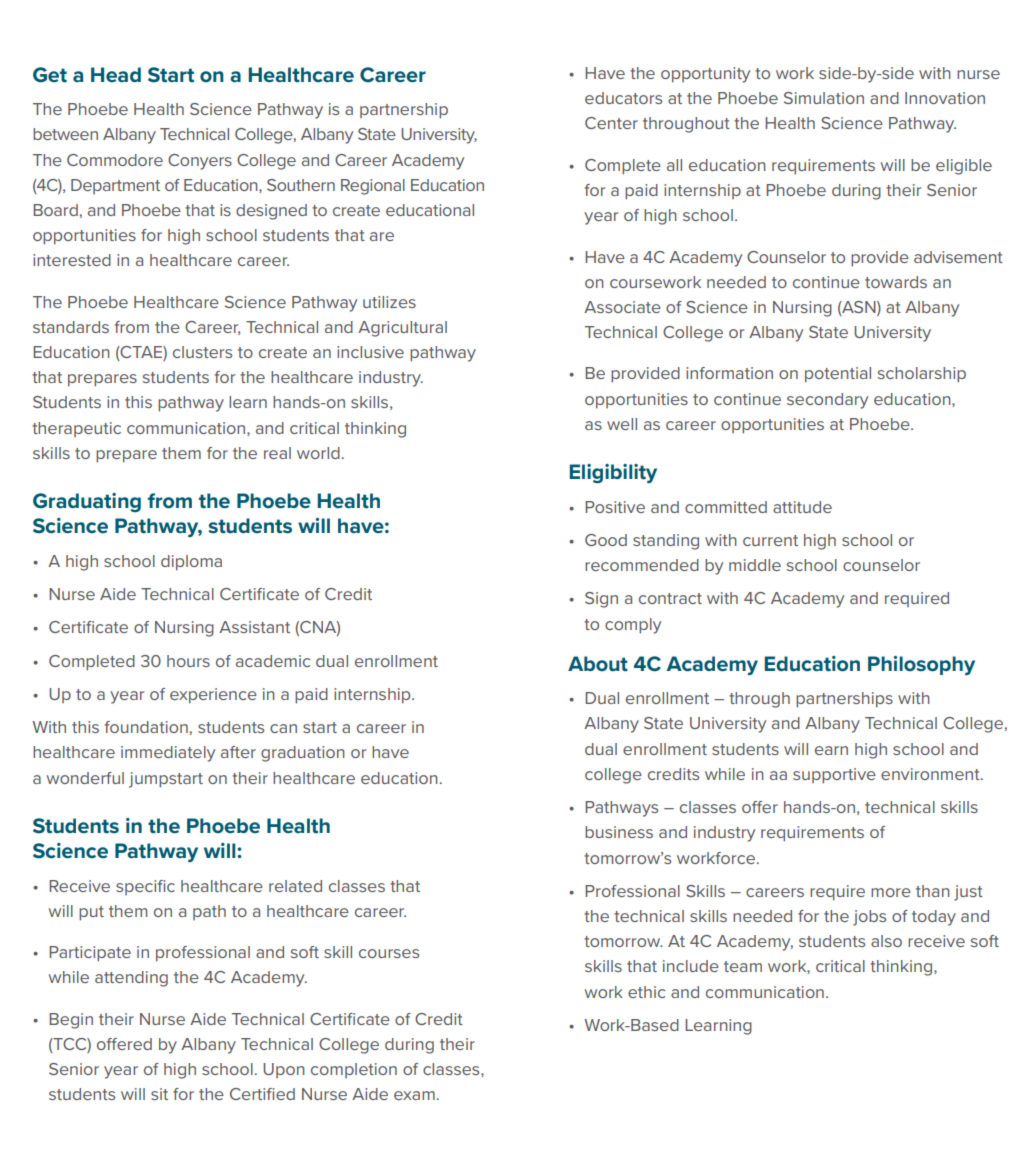 The height and width of the document is (1166, 1036). What do you see at coordinates (824, 98) in the document?
I see `Simulation` at bounding box center [824, 98].
